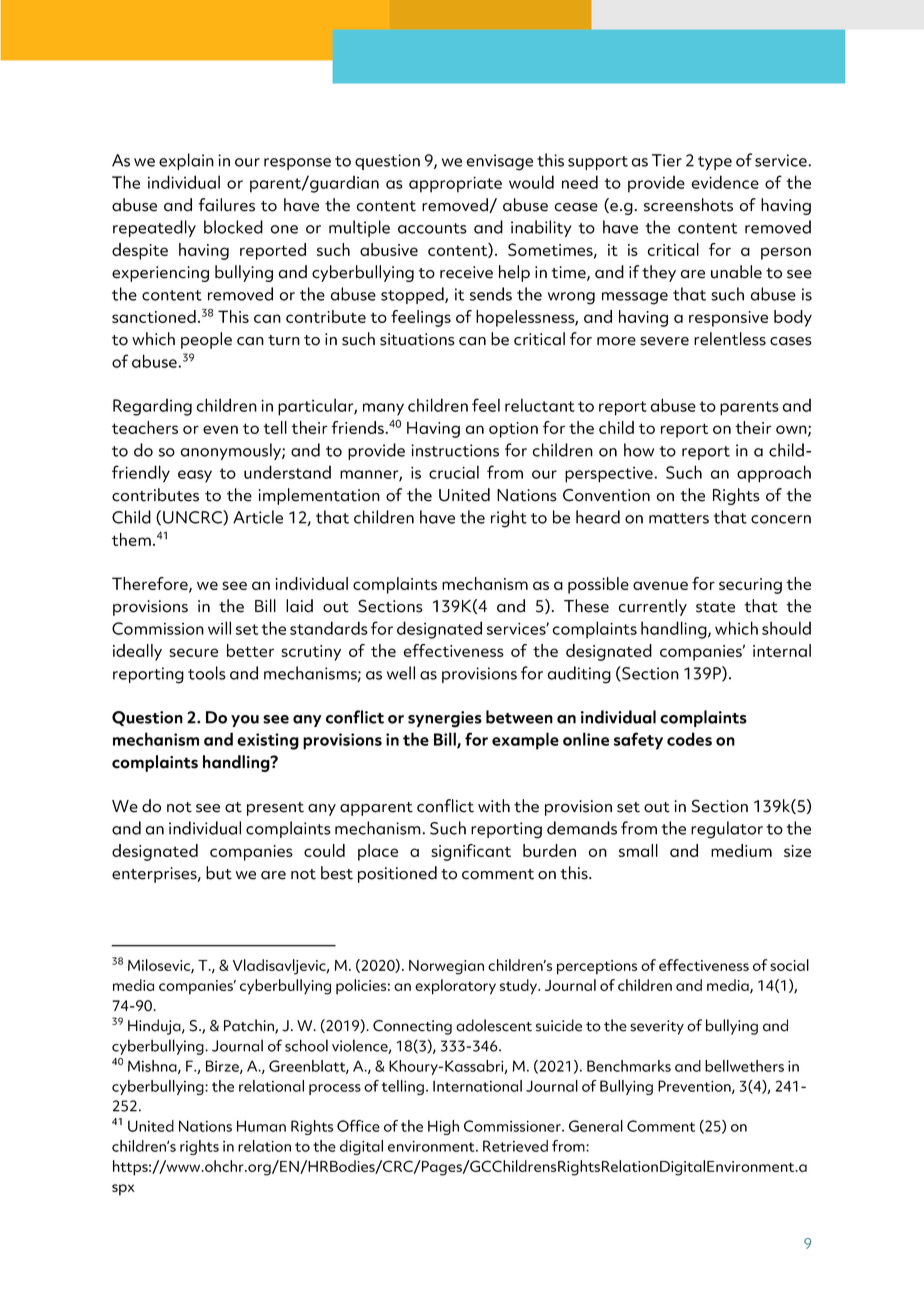 The height and width of the screenshot is (1308, 924). What do you see at coordinates (455, 184) in the screenshot?
I see `appropriate` at bounding box center [455, 184].
